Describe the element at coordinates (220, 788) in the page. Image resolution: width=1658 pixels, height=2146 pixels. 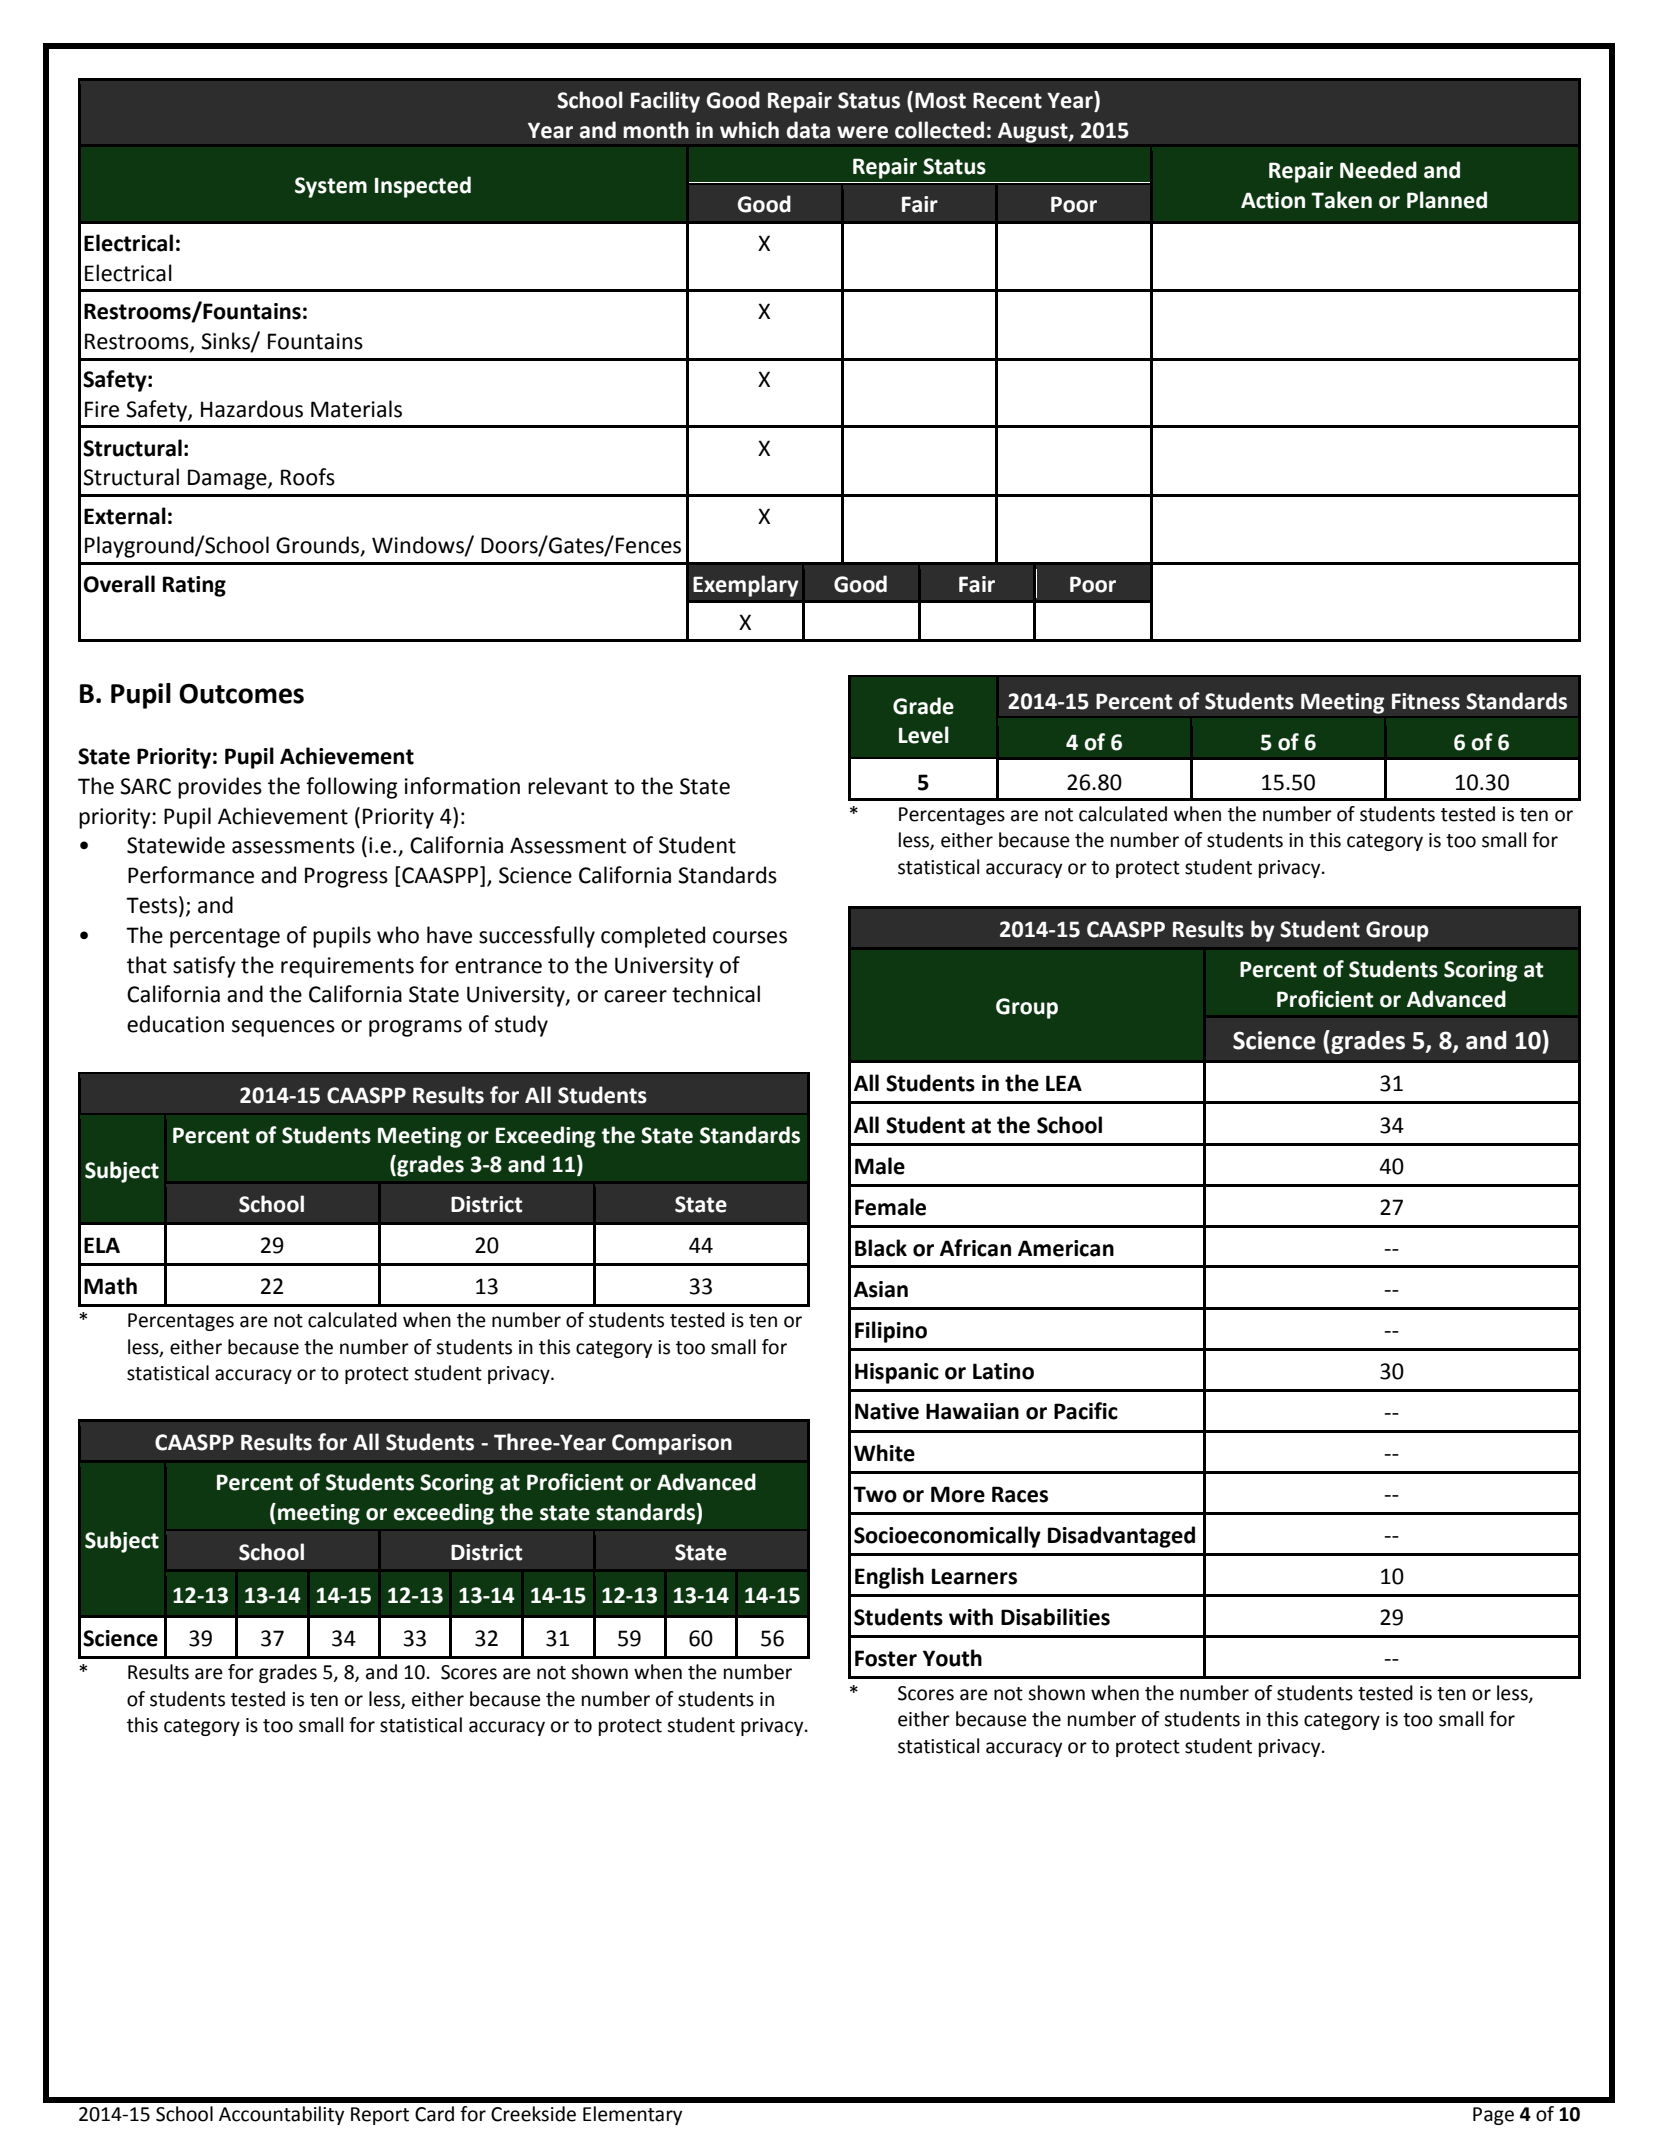
I see `provides` at that location.
